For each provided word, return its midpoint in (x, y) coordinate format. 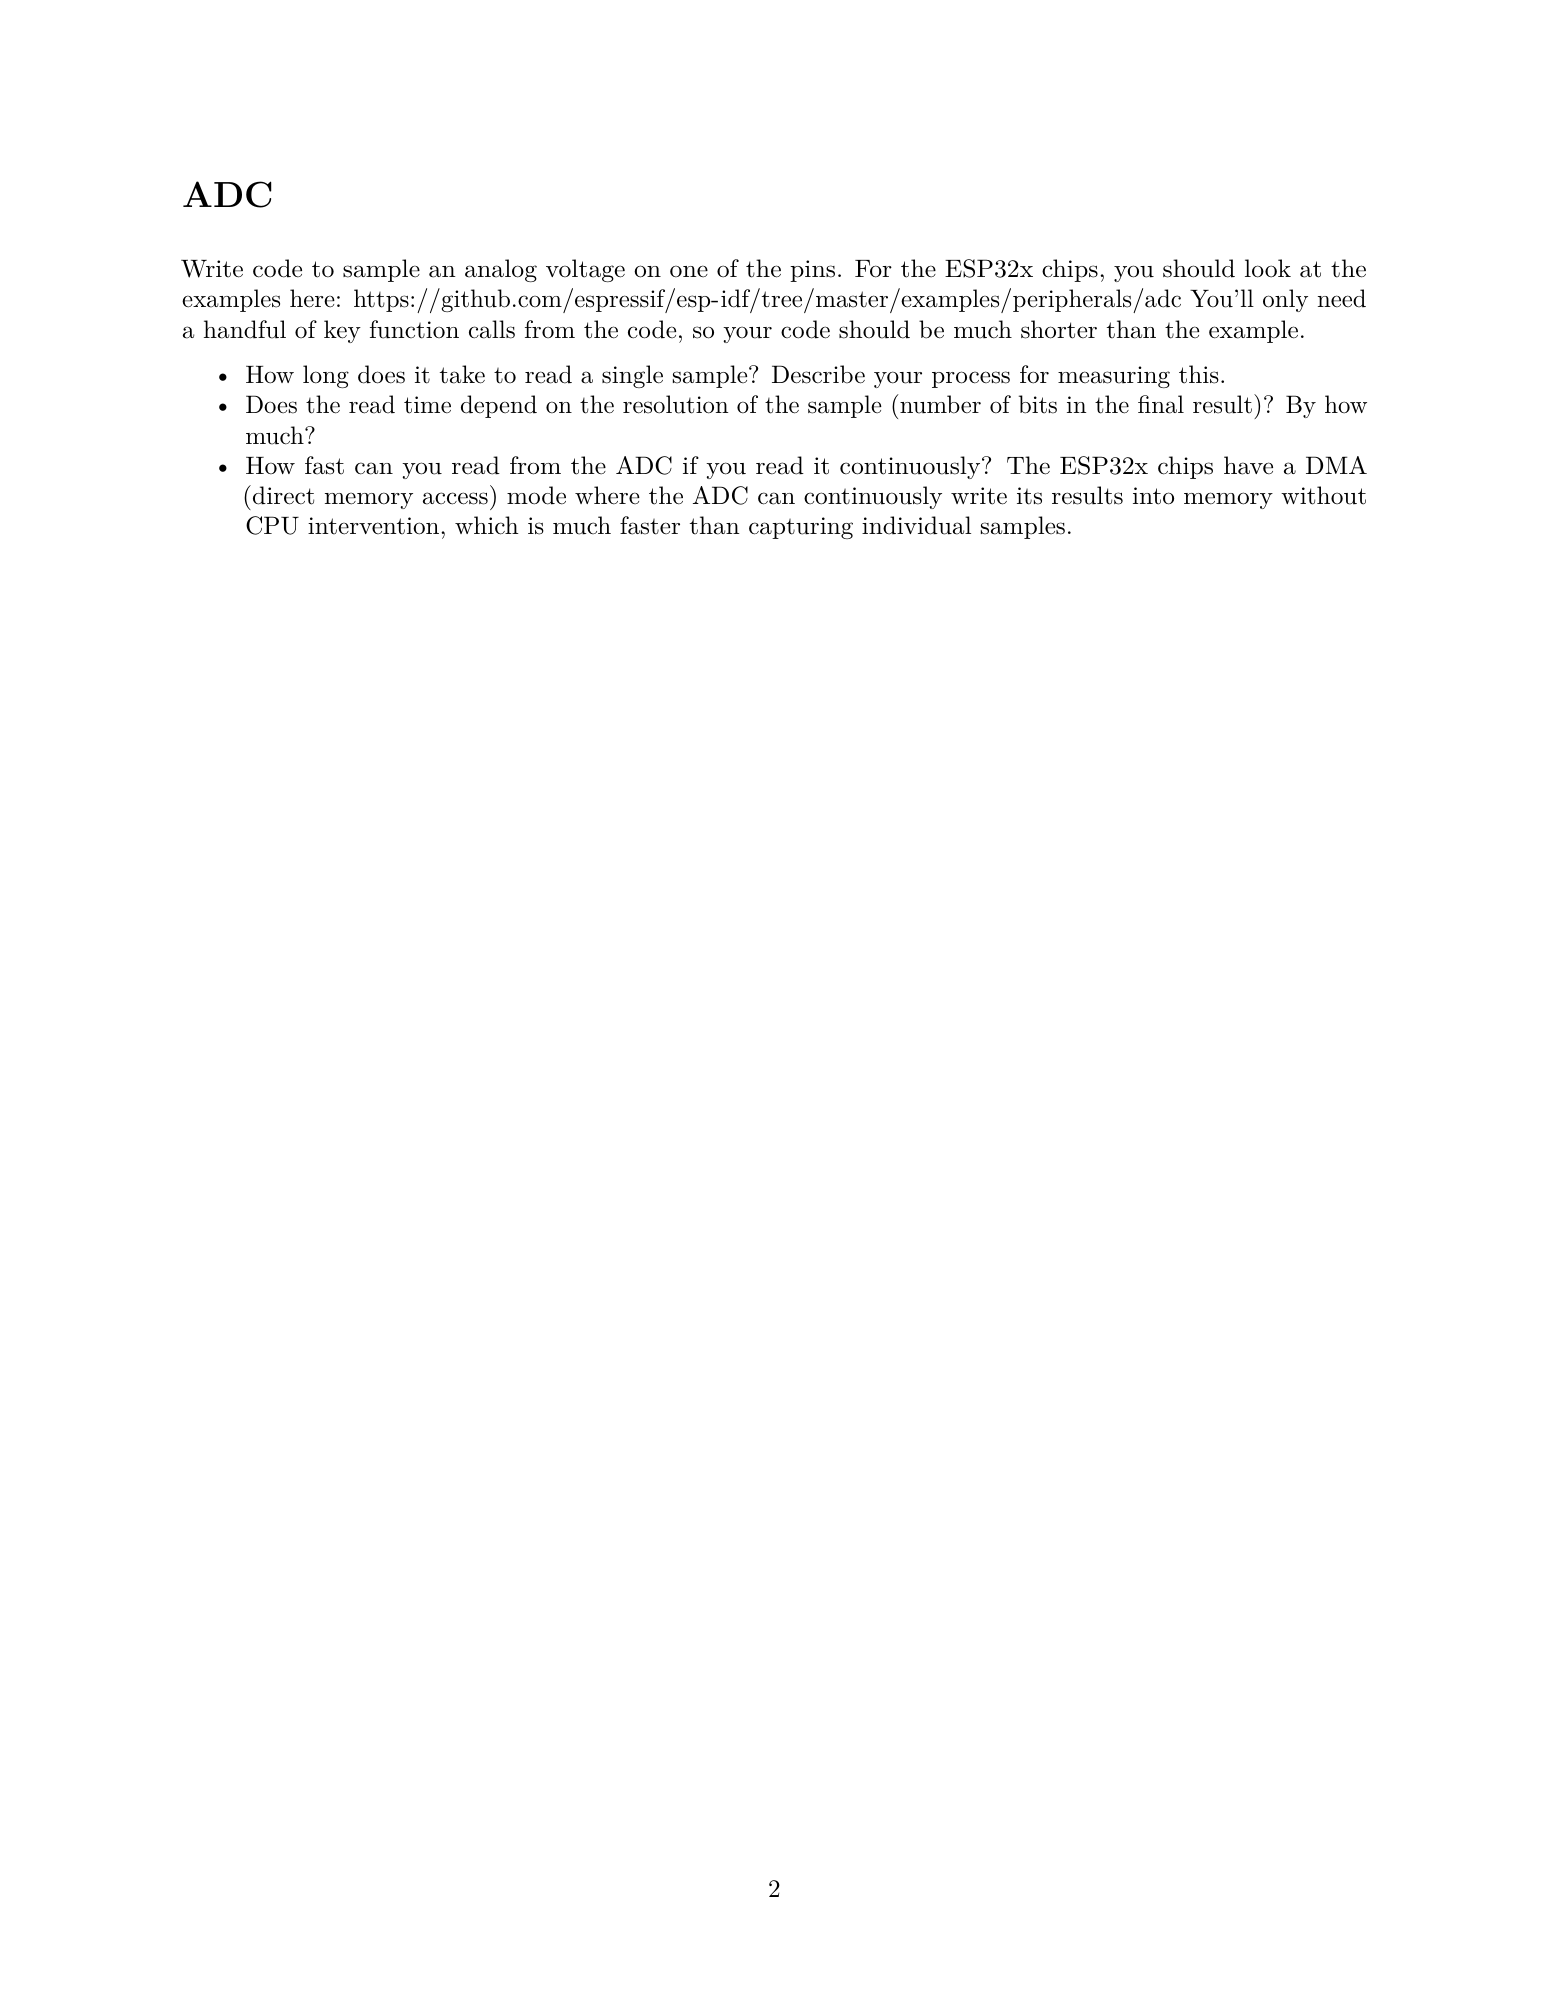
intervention (373, 526)
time (427, 405)
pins (812, 271)
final (1161, 404)
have (1248, 465)
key (342, 331)
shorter (1059, 329)
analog (501, 270)
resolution (675, 404)
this (1199, 374)
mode (536, 495)
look (1268, 268)
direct (283, 495)
